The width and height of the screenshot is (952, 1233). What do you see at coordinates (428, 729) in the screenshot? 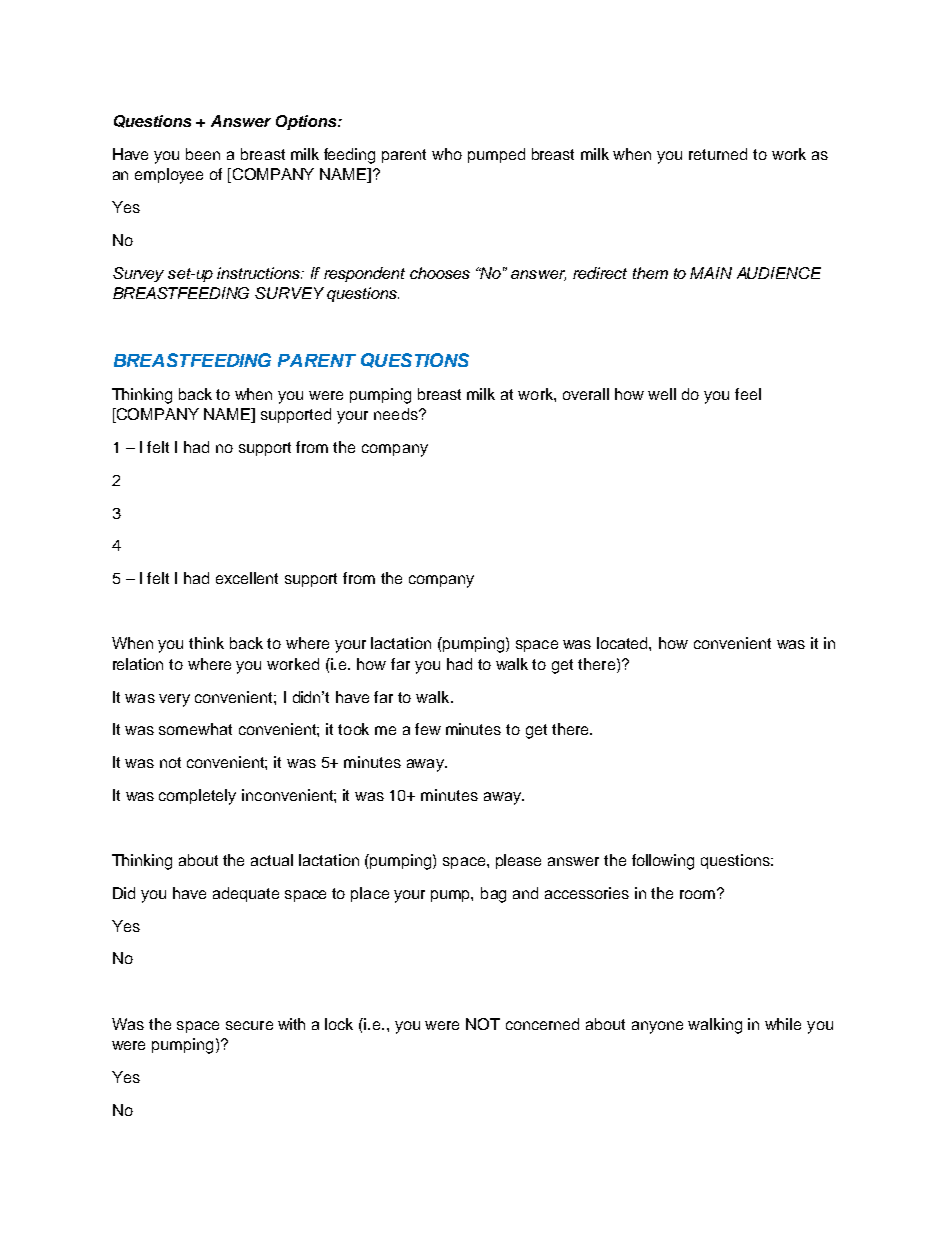
I see `few` at bounding box center [428, 729].
